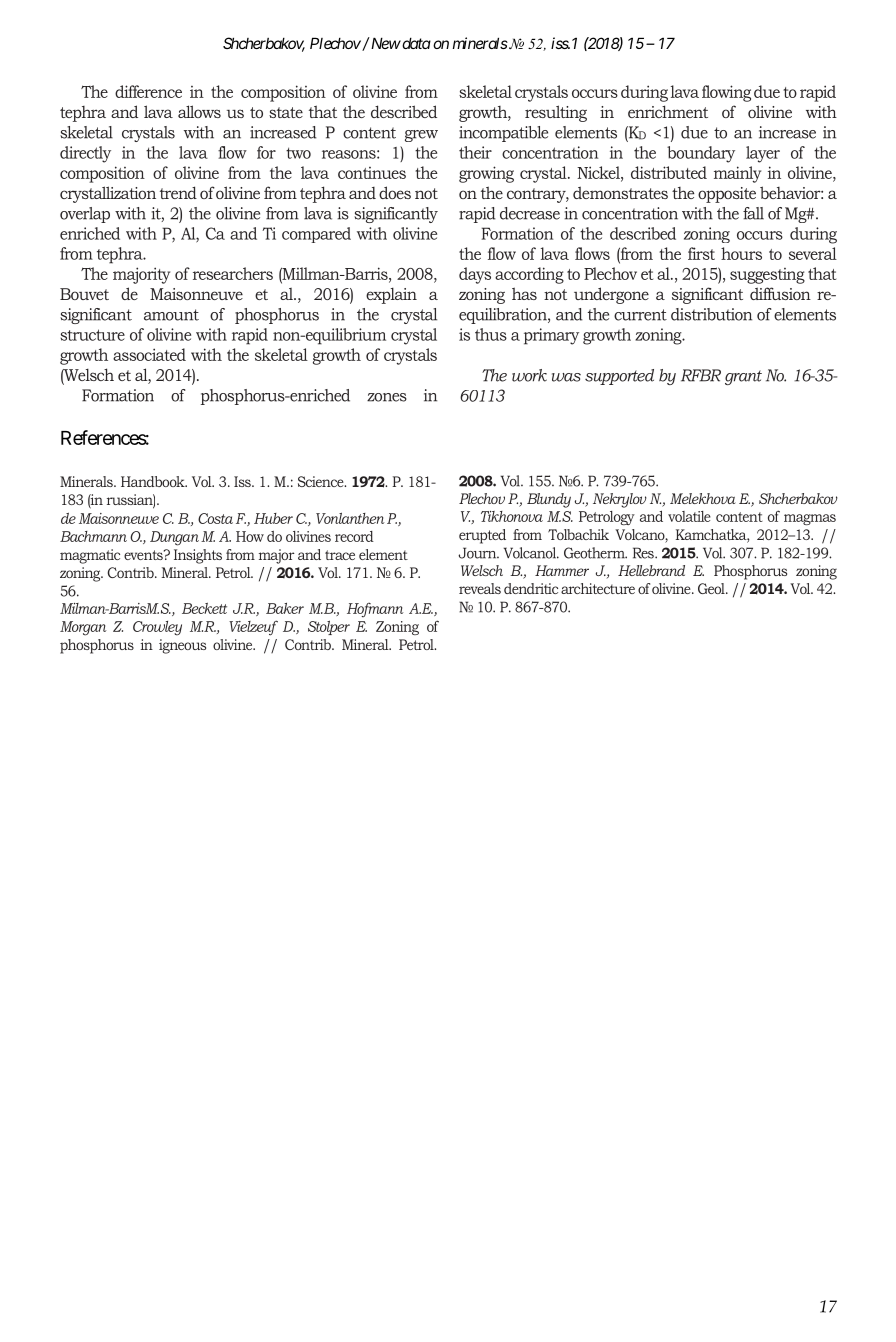 This page has height=1342, width=896. What do you see at coordinates (148, 91) in the page?
I see `difference` at bounding box center [148, 91].
